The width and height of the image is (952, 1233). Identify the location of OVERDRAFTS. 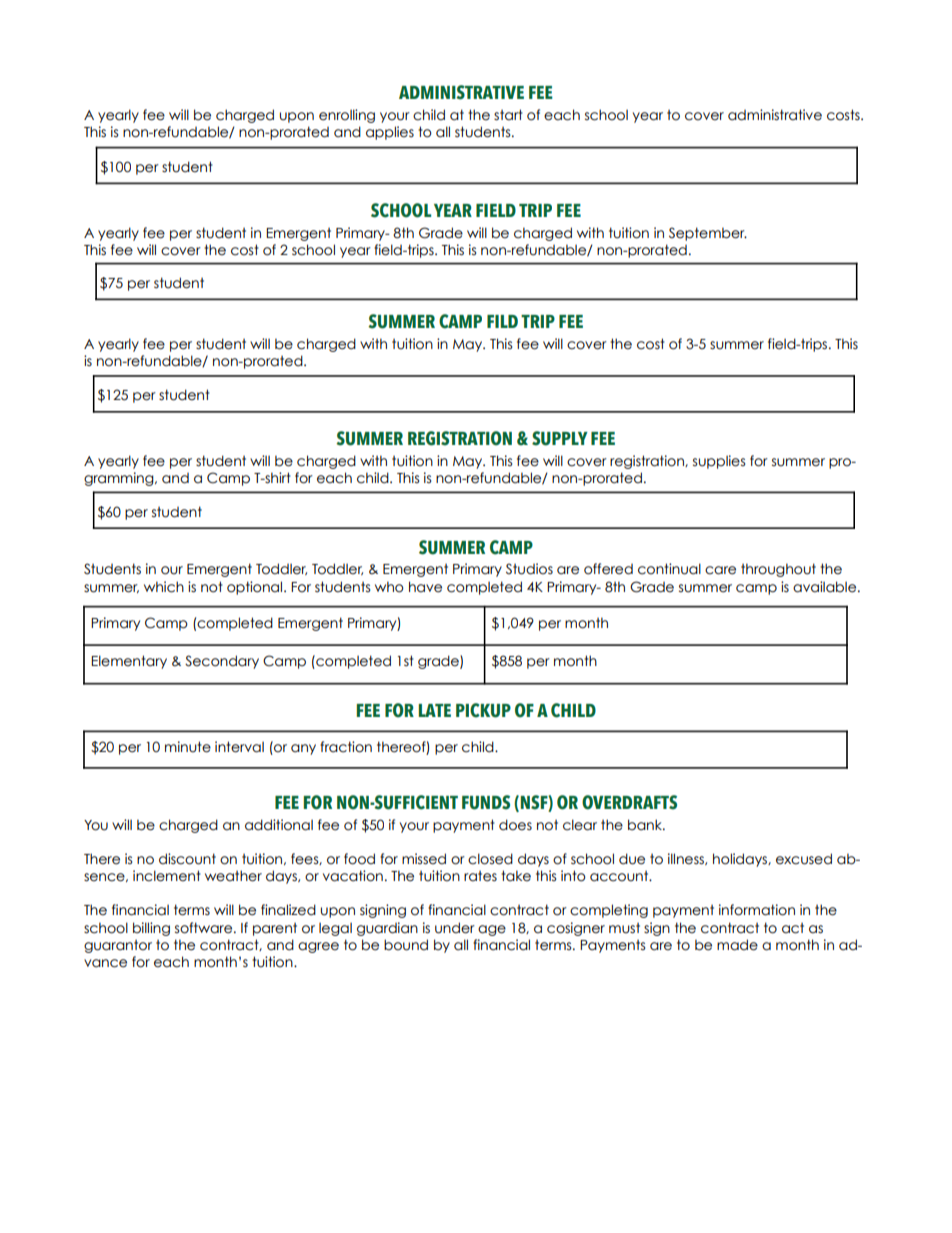
(629, 802).
